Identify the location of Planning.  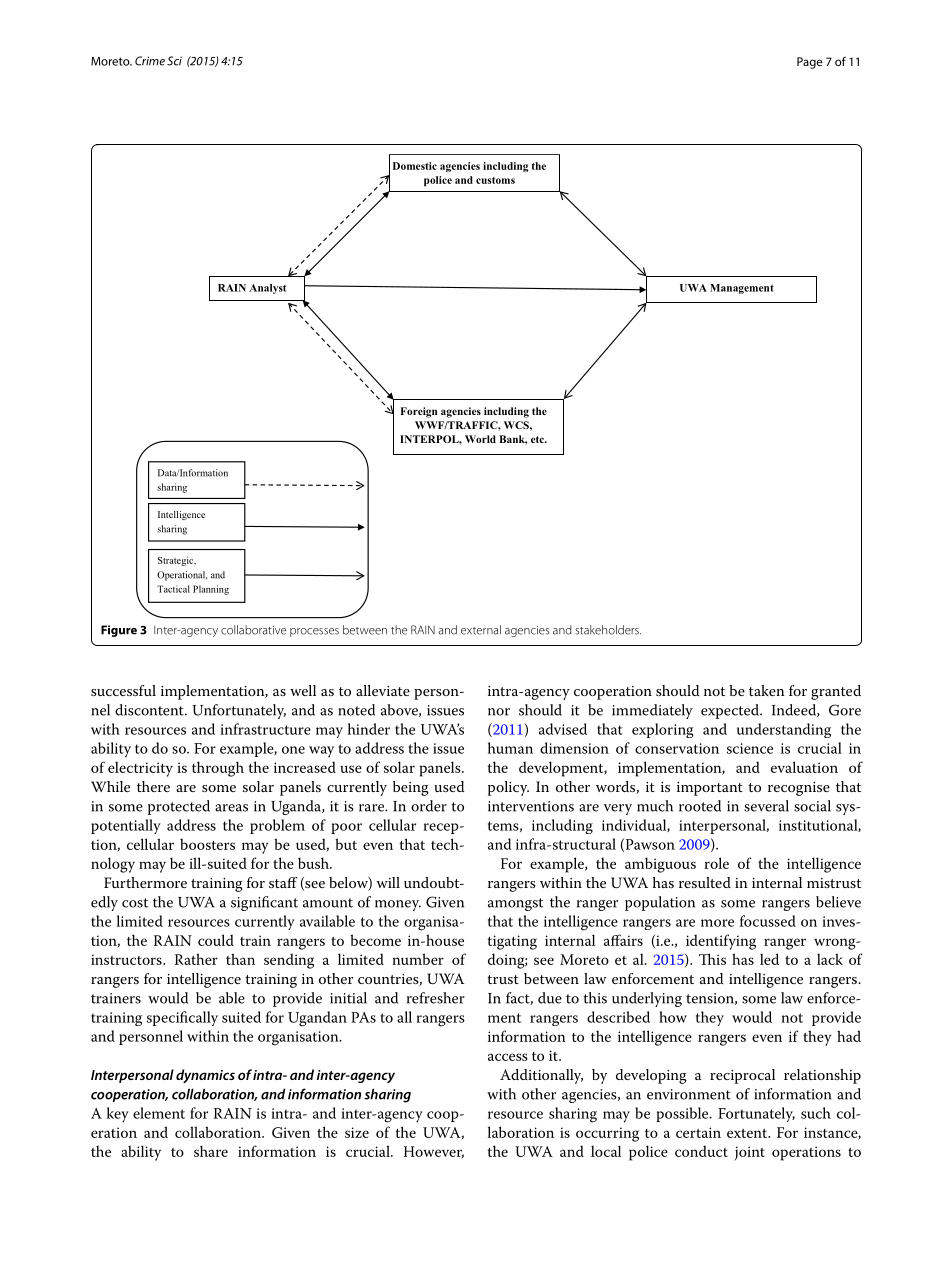
(211, 590).
